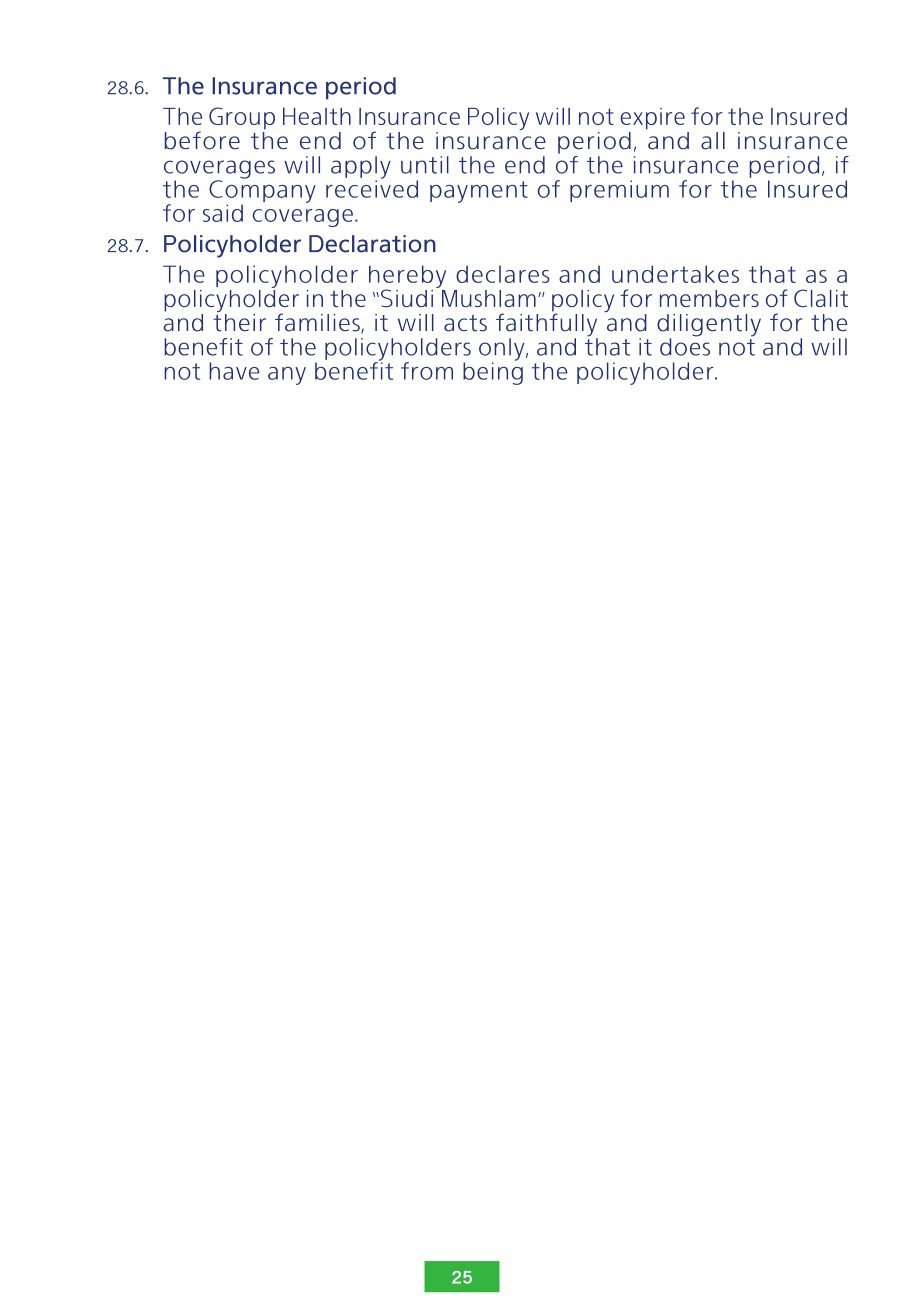 This page has height=1311, width=924. I want to click on Group, so click(242, 118).
